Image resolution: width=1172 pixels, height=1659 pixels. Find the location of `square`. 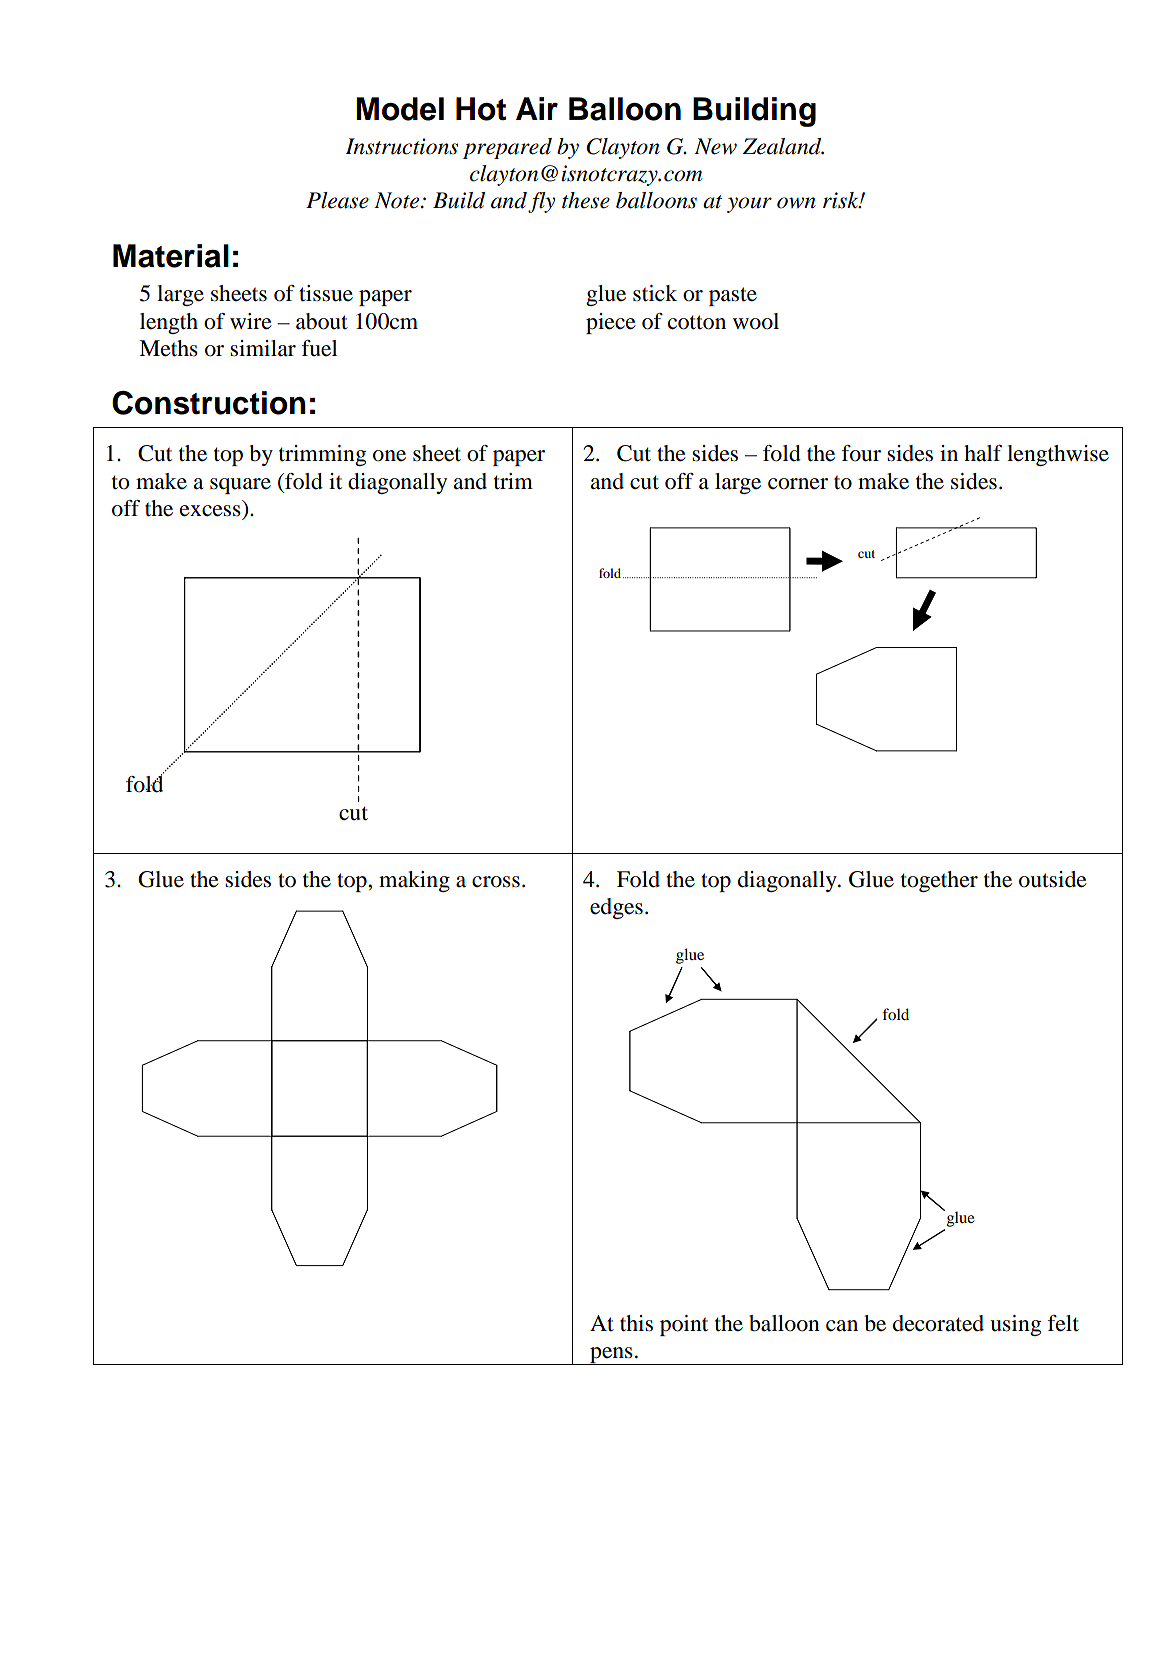

square is located at coordinates (240, 486).
